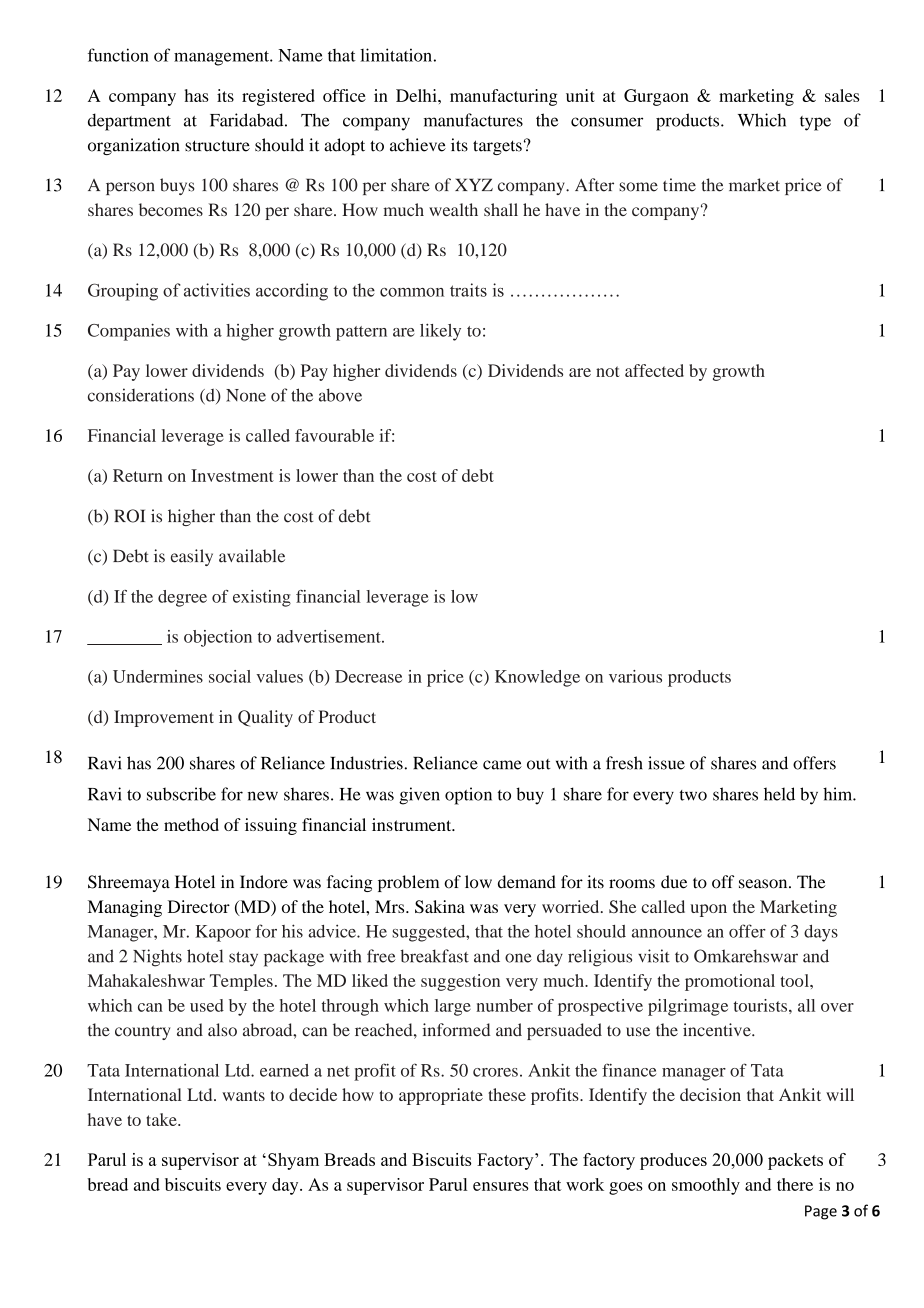 Image resolution: width=924 pixels, height=1308 pixels. What do you see at coordinates (503, 97) in the image?
I see `manufacturing` at bounding box center [503, 97].
